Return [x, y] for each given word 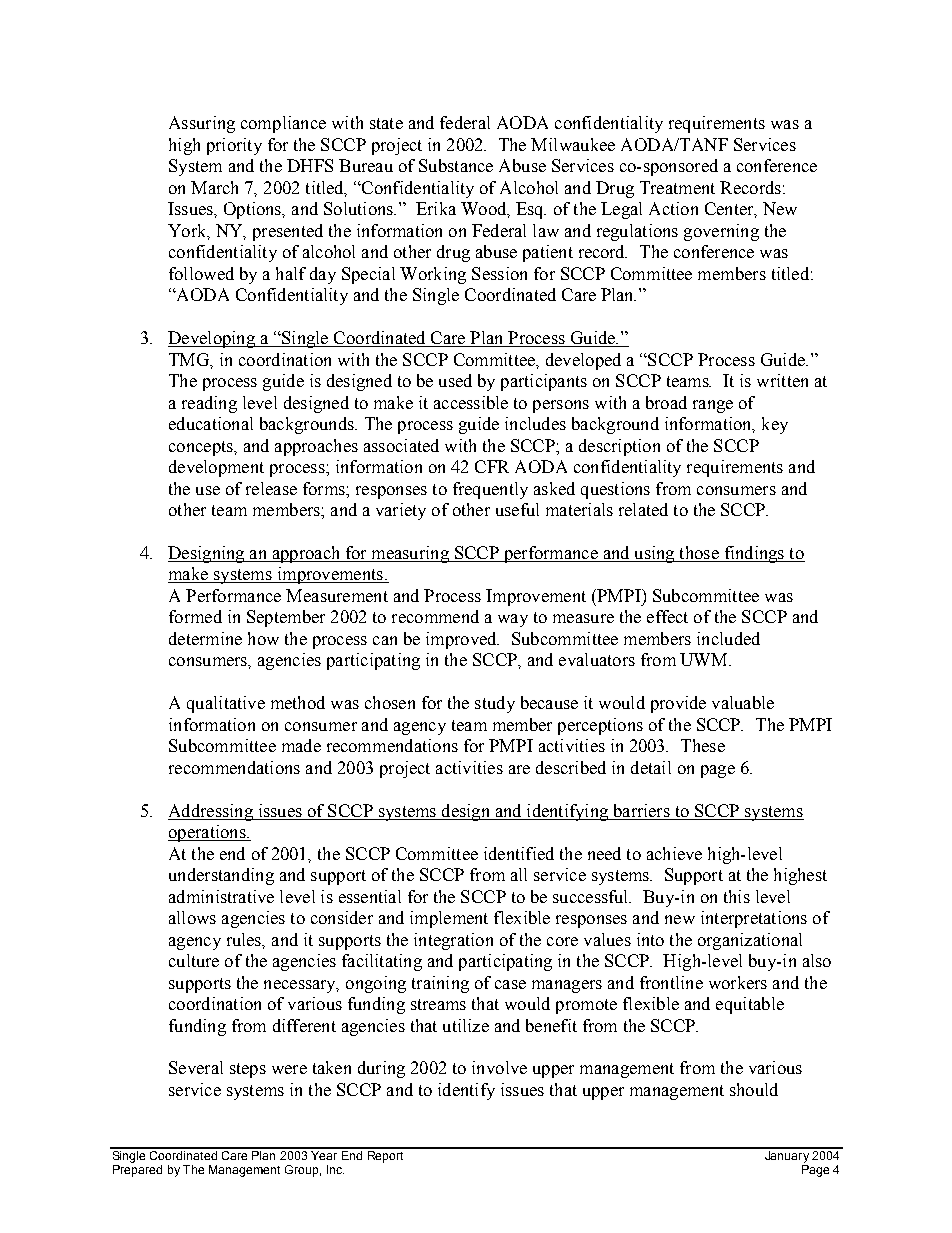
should [754, 1089]
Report [385, 1155]
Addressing [211, 812]
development [216, 468]
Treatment [677, 187]
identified [519, 853]
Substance [456, 165]
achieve [674, 853]
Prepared [137, 1171]
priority [234, 146]
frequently [490, 490]
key [775, 425]
